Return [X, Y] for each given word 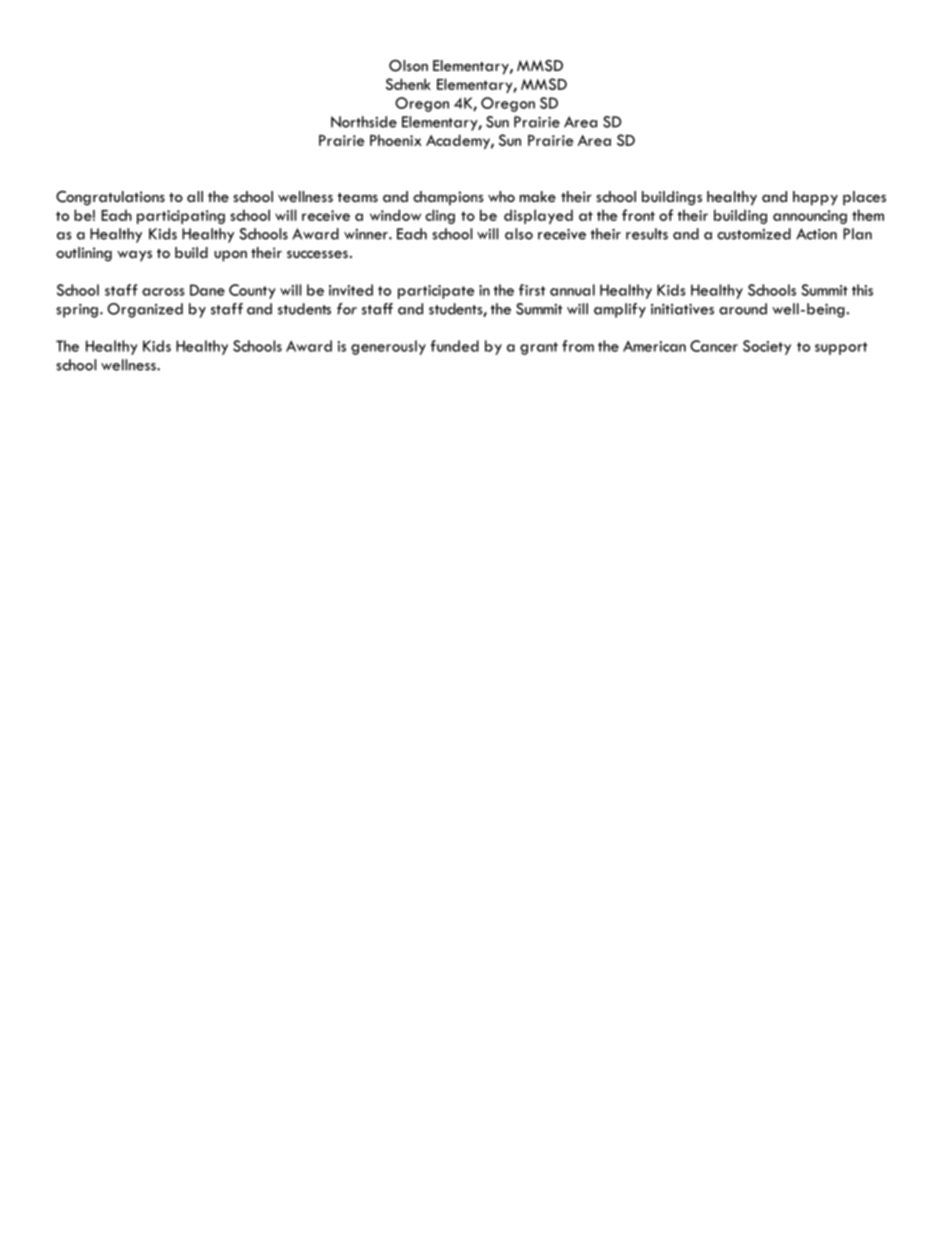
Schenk [408, 84]
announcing [810, 217]
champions [448, 198]
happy [815, 198]
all [195, 196]
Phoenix [396, 140]
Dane [207, 290]
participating [181, 217]
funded [454, 346]
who [501, 196]
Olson [408, 66]
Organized [145, 310]
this [862, 290]
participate [436, 292]
